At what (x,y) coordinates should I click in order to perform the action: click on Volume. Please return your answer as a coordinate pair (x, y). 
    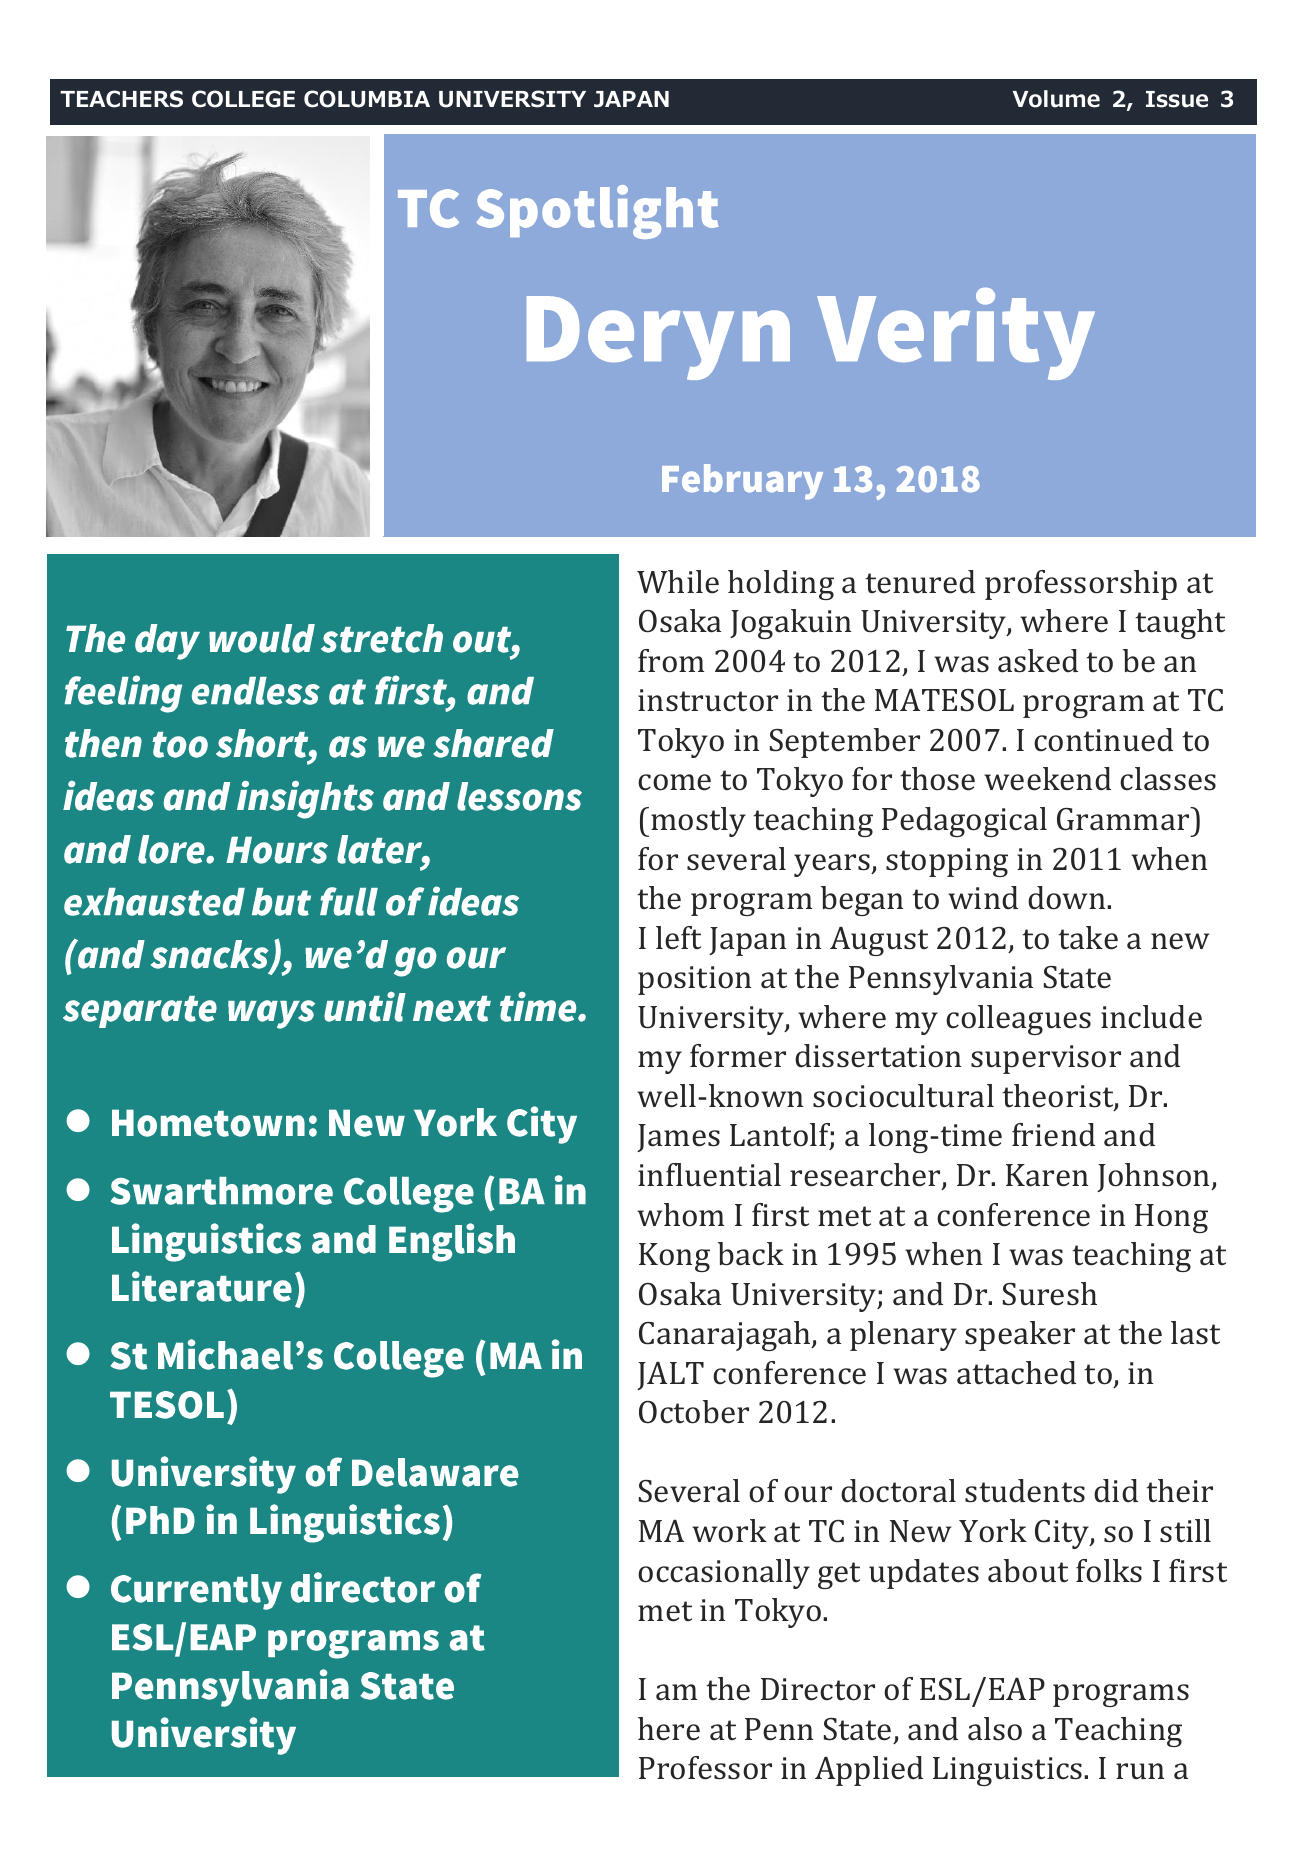
    Looking at the image, I should click on (1056, 99).
